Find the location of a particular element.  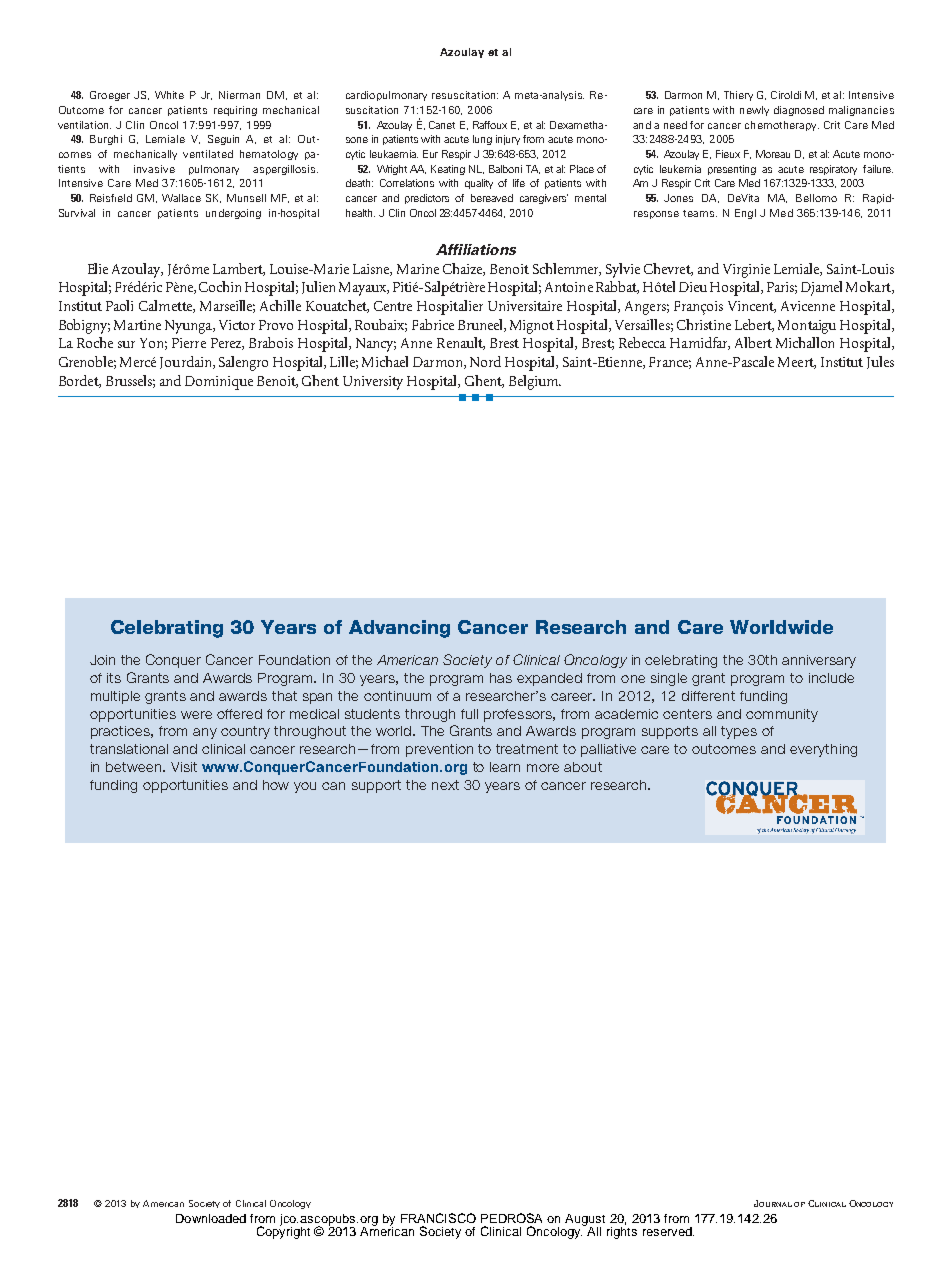

anniversary is located at coordinates (819, 661).
